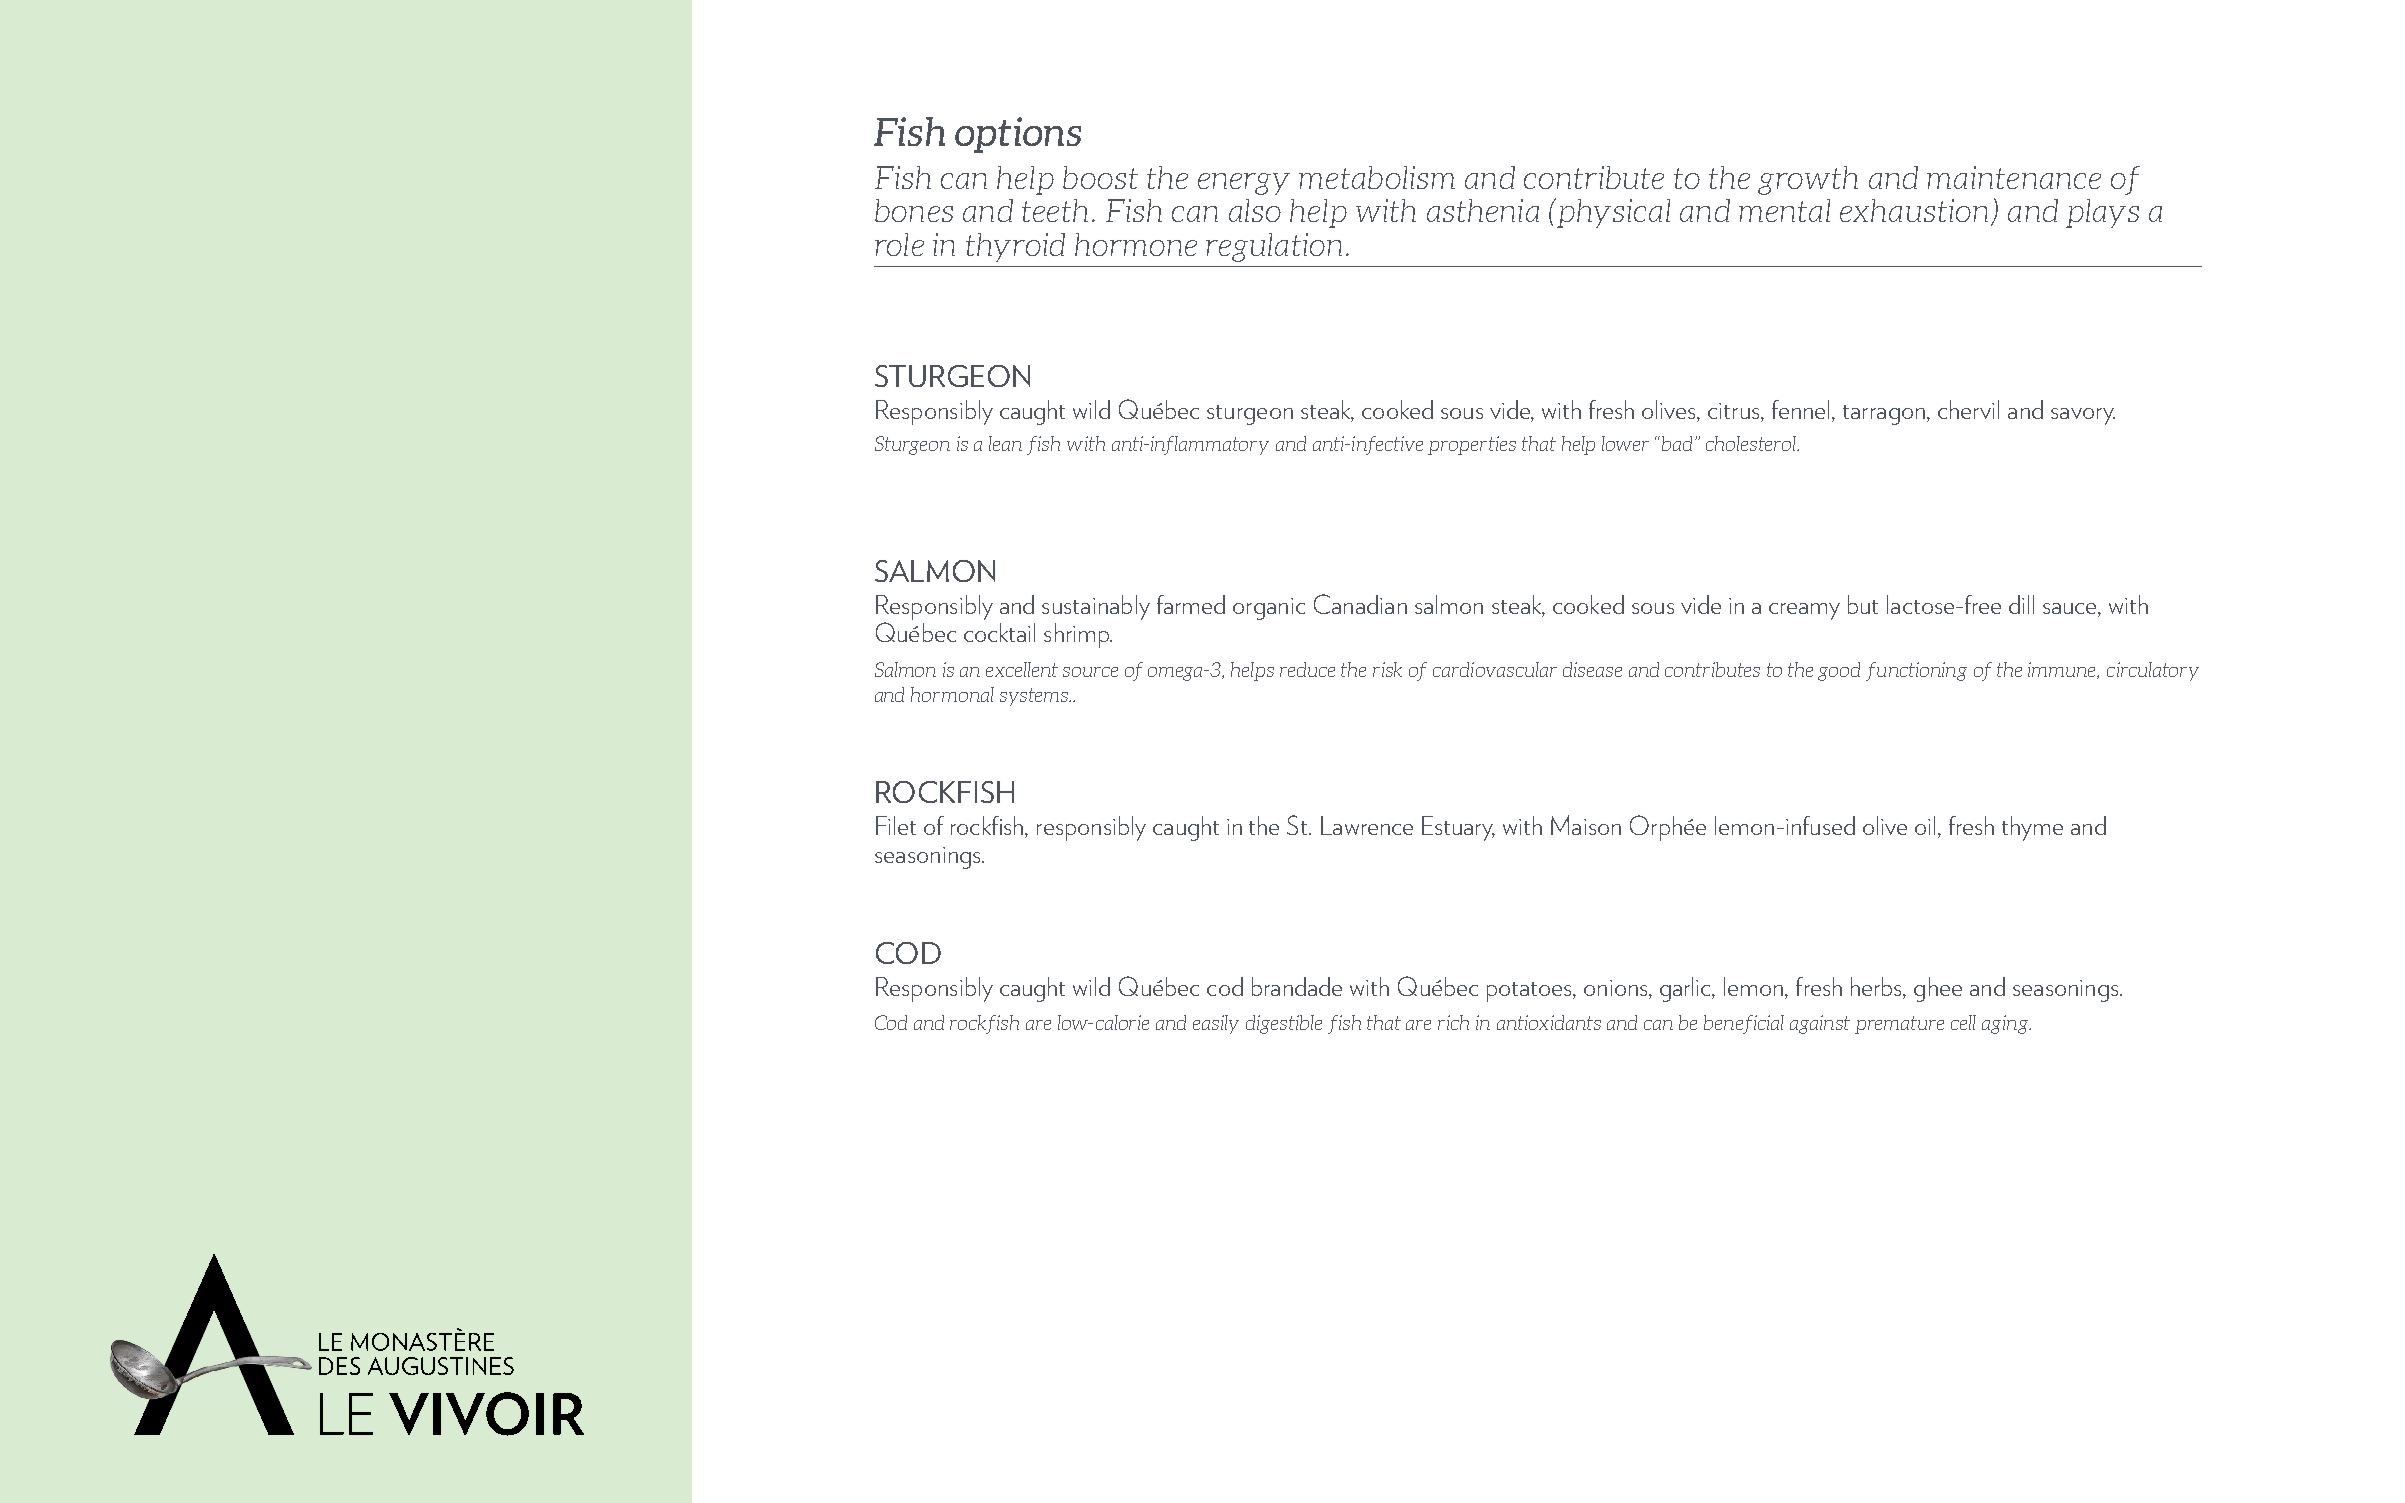  I want to click on easily, so click(1216, 1024).
